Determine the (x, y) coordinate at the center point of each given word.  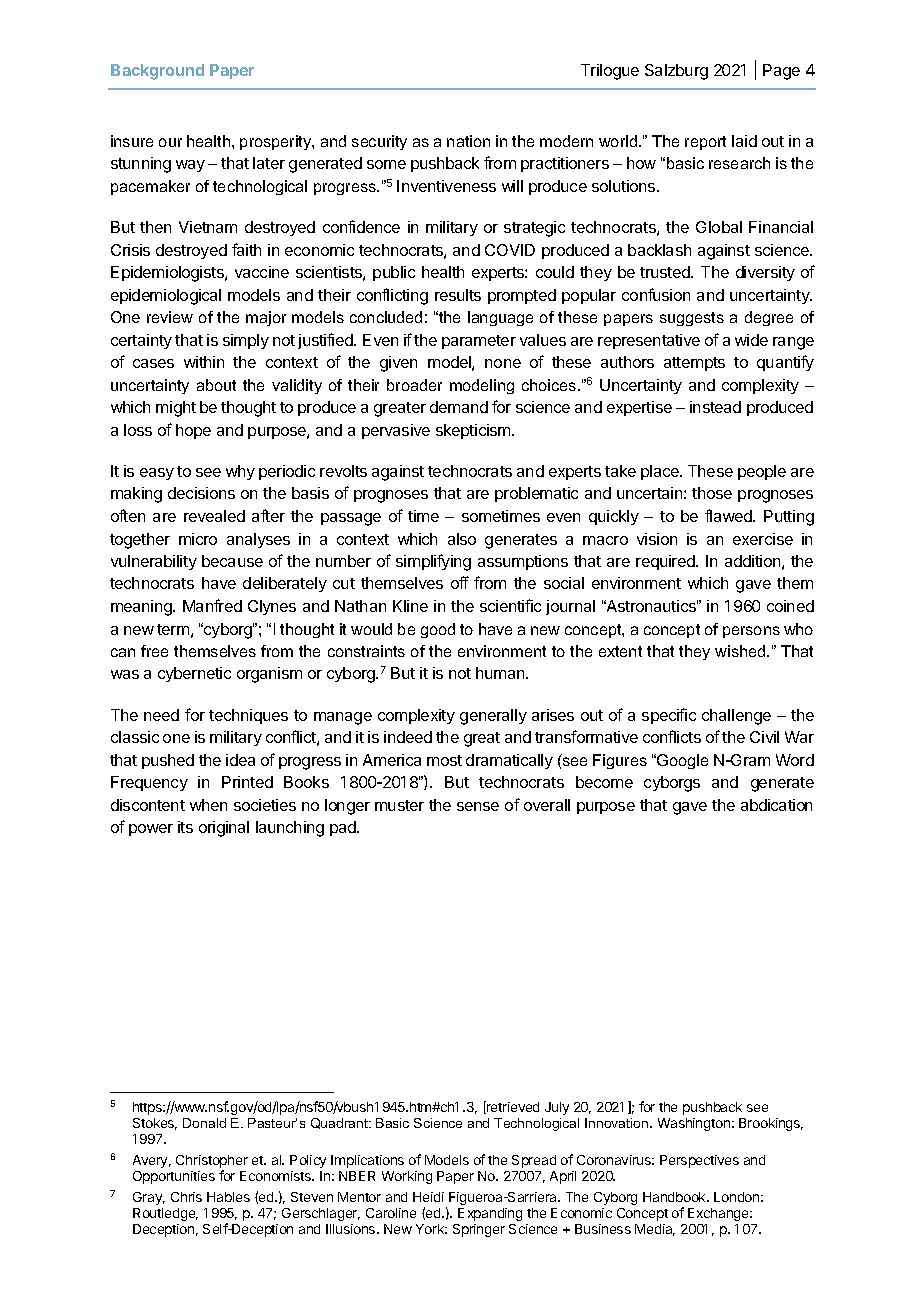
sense (478, 806)
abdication (776, 805)
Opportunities (174, 1177)
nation (468, 141)
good (438, 630)
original (224, 829)
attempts (694, 364)
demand (459, 407)
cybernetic (194, 674)
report (705, 143)
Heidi (428, 1197)
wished (741, 651)
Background (157, 72)
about (216, 385)
